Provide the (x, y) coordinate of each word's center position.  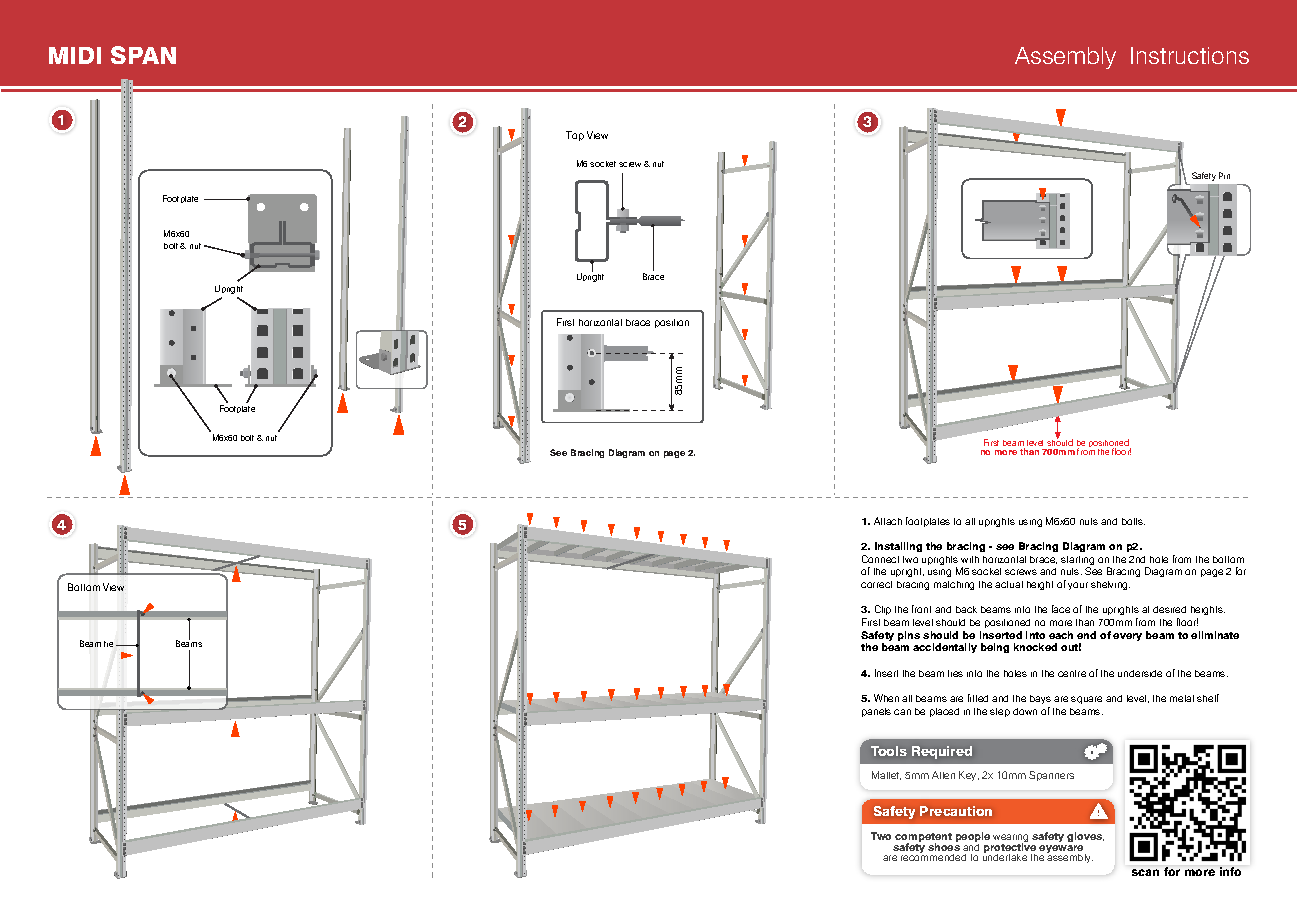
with (970, 559)
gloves (1085, 837)
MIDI (75, 55)
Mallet (886, 775)
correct (876, 584)
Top (575, 136)
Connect (880, 559)
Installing (898, 547)
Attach (888, 521)
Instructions (1190, 55)
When (886, 698)
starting (1077, 562)
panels (876, 712)
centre (1072, 673)
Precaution (956, 811)
